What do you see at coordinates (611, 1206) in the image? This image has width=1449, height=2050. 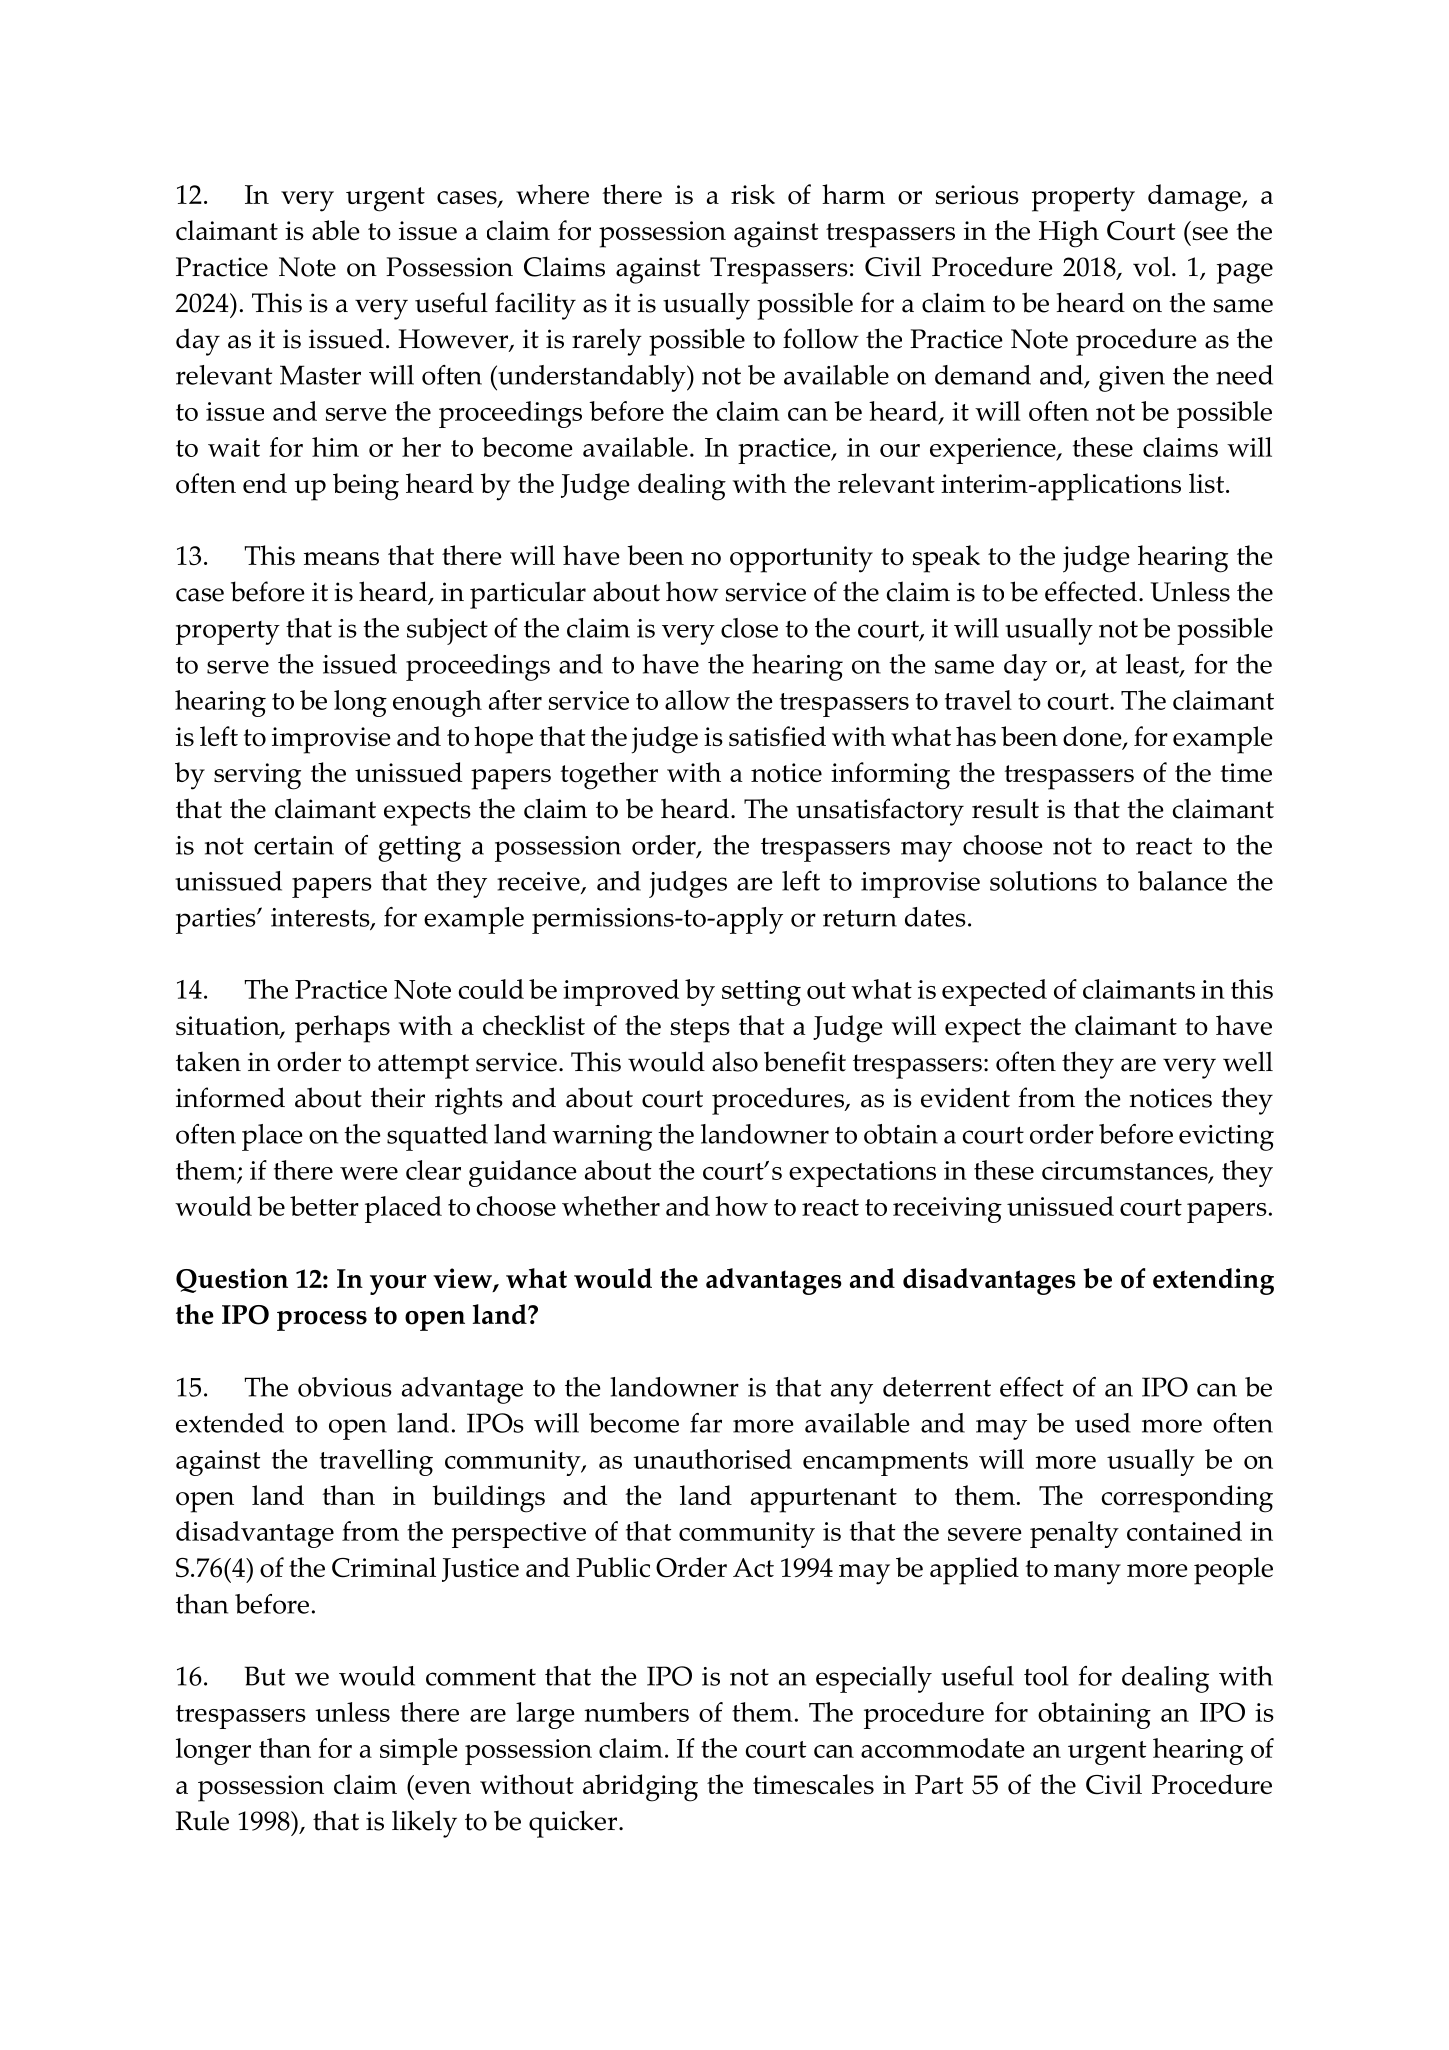 I see `whether` at bounding box center [611, 1206].
